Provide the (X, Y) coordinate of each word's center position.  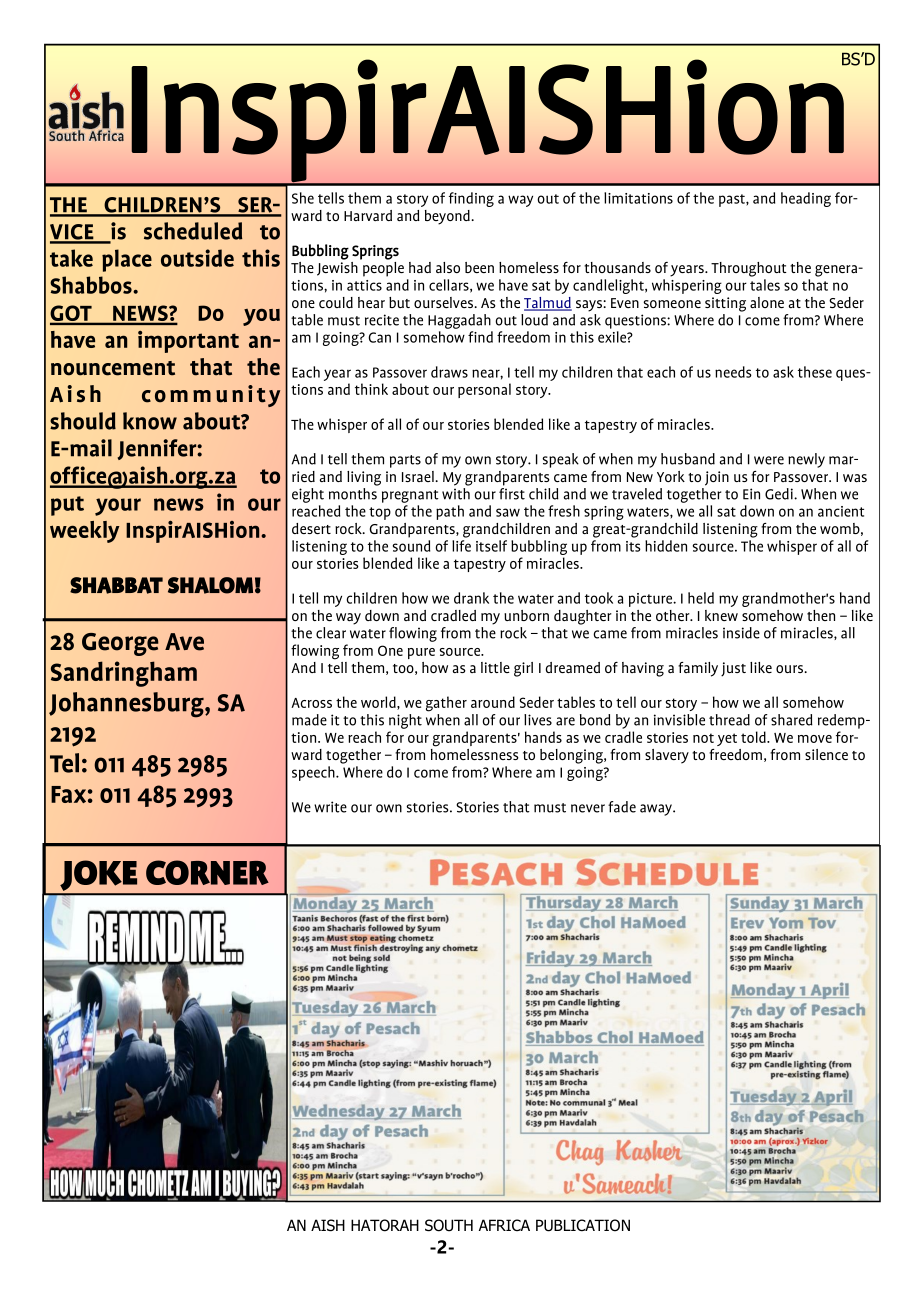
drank (471, 598)
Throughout (749, 269)
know (150, 421)
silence (826, 754)
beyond (448, 217)
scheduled (193, 231)
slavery (667, 756)
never (588, 808)
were (769, 460)
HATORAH (385, 1225)
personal (484, 390)
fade (622, 807)
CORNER (207, 872)
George (120, 644)
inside (741, 633)
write (330, 807)
